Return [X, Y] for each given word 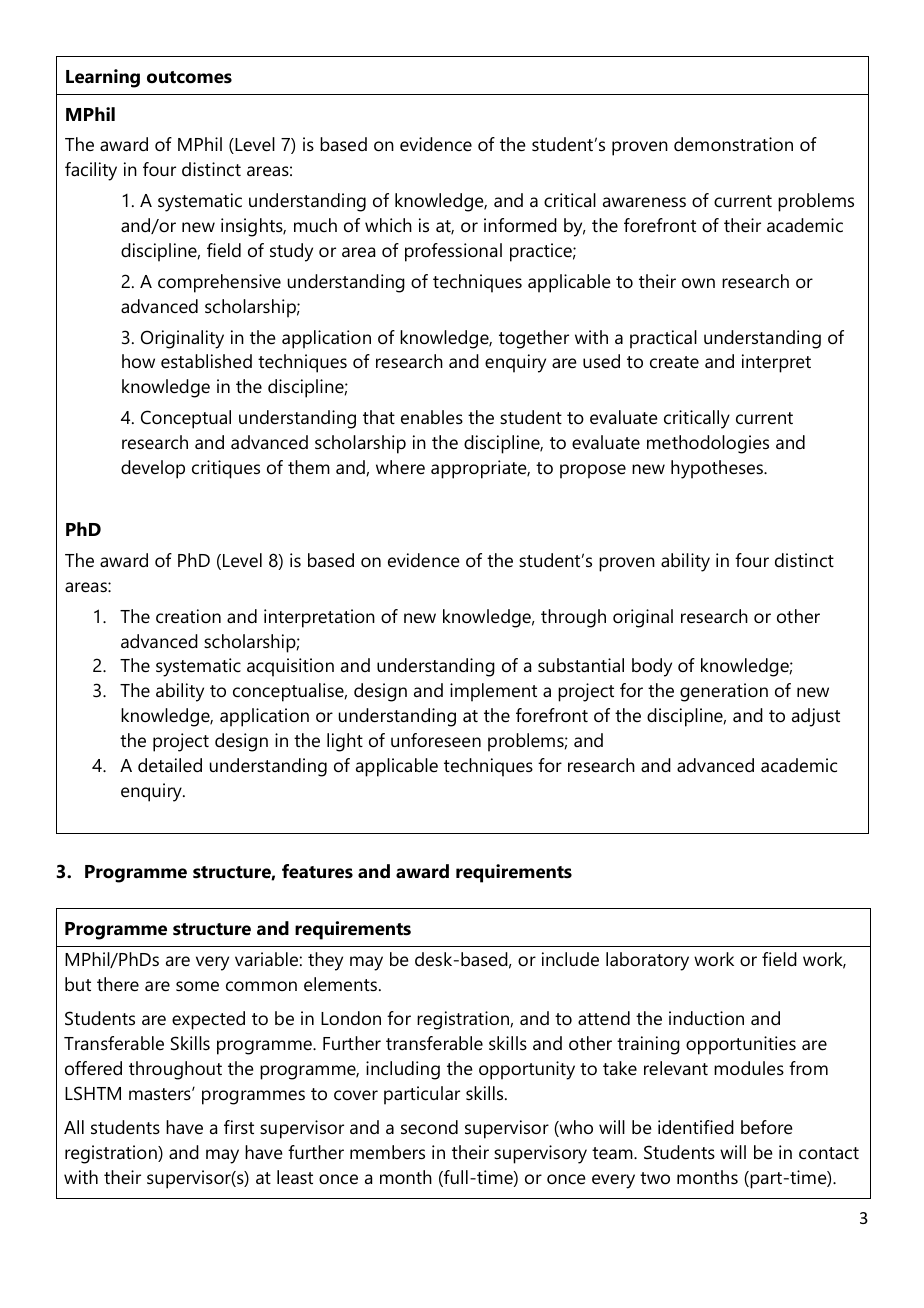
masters [161, 1094]
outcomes [189, 77]
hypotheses [718, 469]
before [767, 1127]
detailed [170, 765]
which [388, 225]
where [400, 467]
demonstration [733, 144]
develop [153, 469]
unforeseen [436, 740]
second [429, 1127]
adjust [816, 717]
